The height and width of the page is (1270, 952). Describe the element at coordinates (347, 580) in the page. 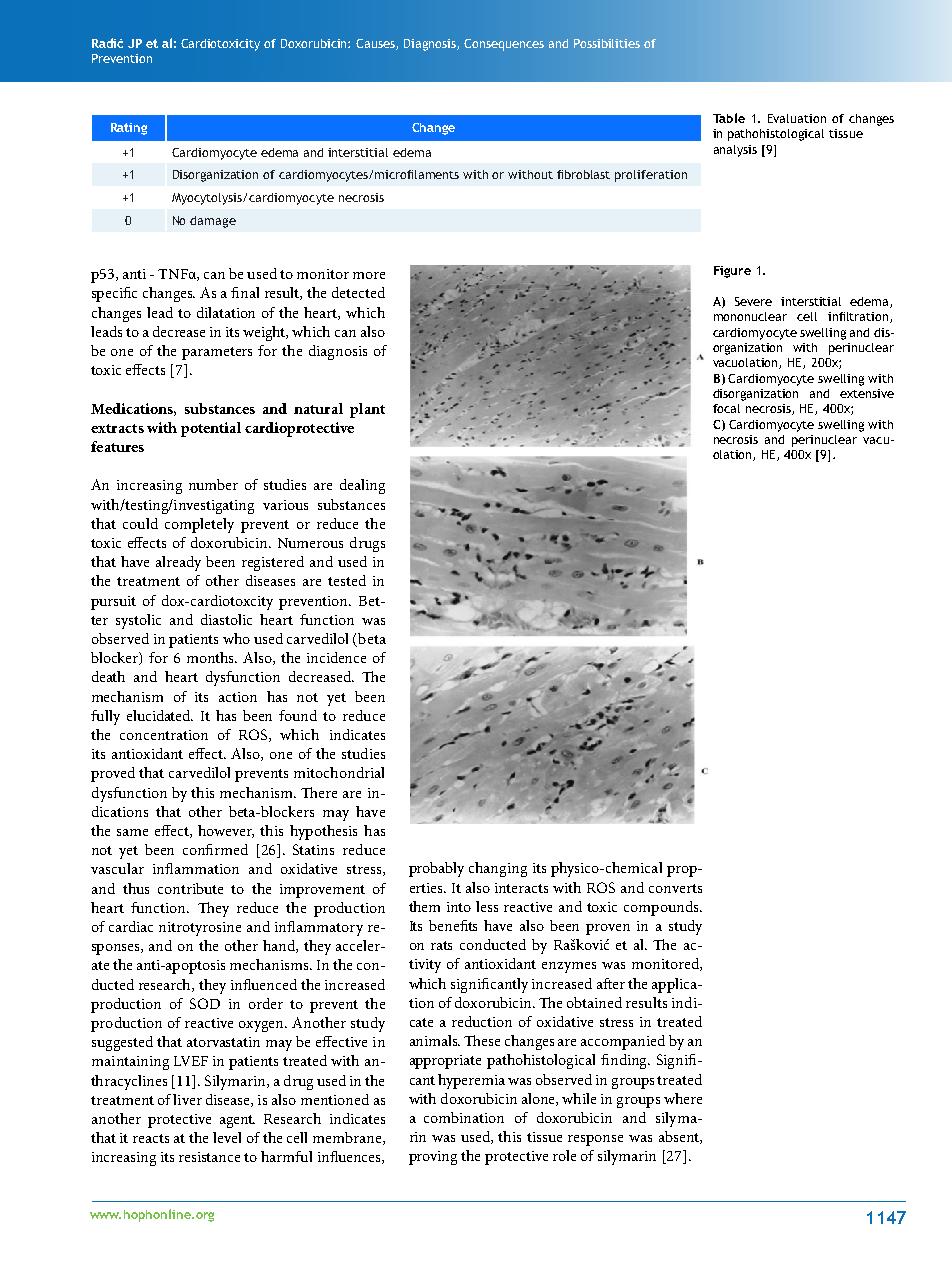

I see `tested` at that location.
